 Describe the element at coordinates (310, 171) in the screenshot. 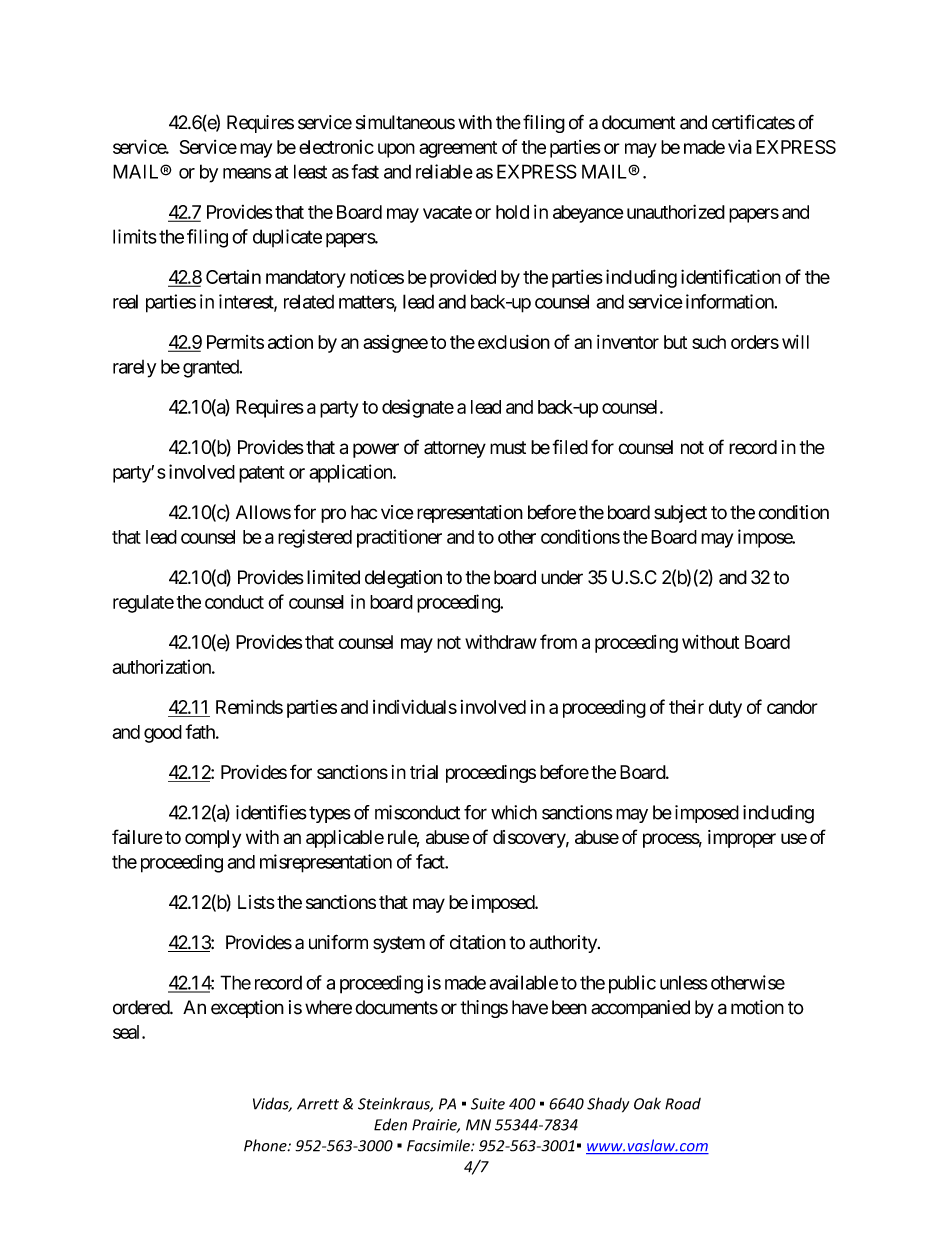

I see `least` at that location.
